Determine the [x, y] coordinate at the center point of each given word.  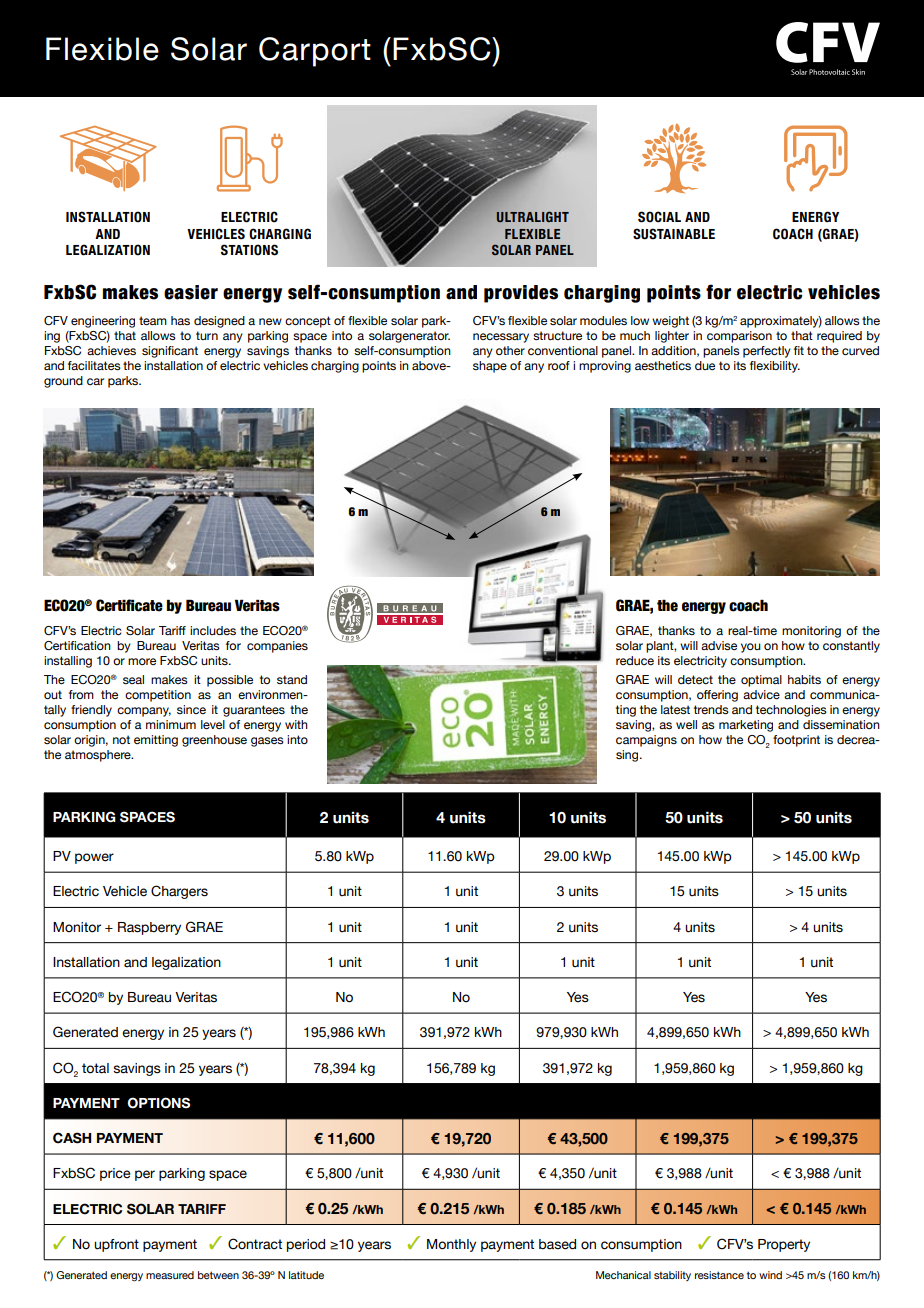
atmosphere [99, 756]
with [296, 724]
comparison [739, 337]
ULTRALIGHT [532, 217]
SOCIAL [659, 217]
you [751, 648]
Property [784, 1245]
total [95, 1068]
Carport [315, 52]
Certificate [129, 605]
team [153, 320]
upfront [116, 1245]
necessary [501, 338]
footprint [796, 741]
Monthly [451, 1245]
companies [277, 647]
